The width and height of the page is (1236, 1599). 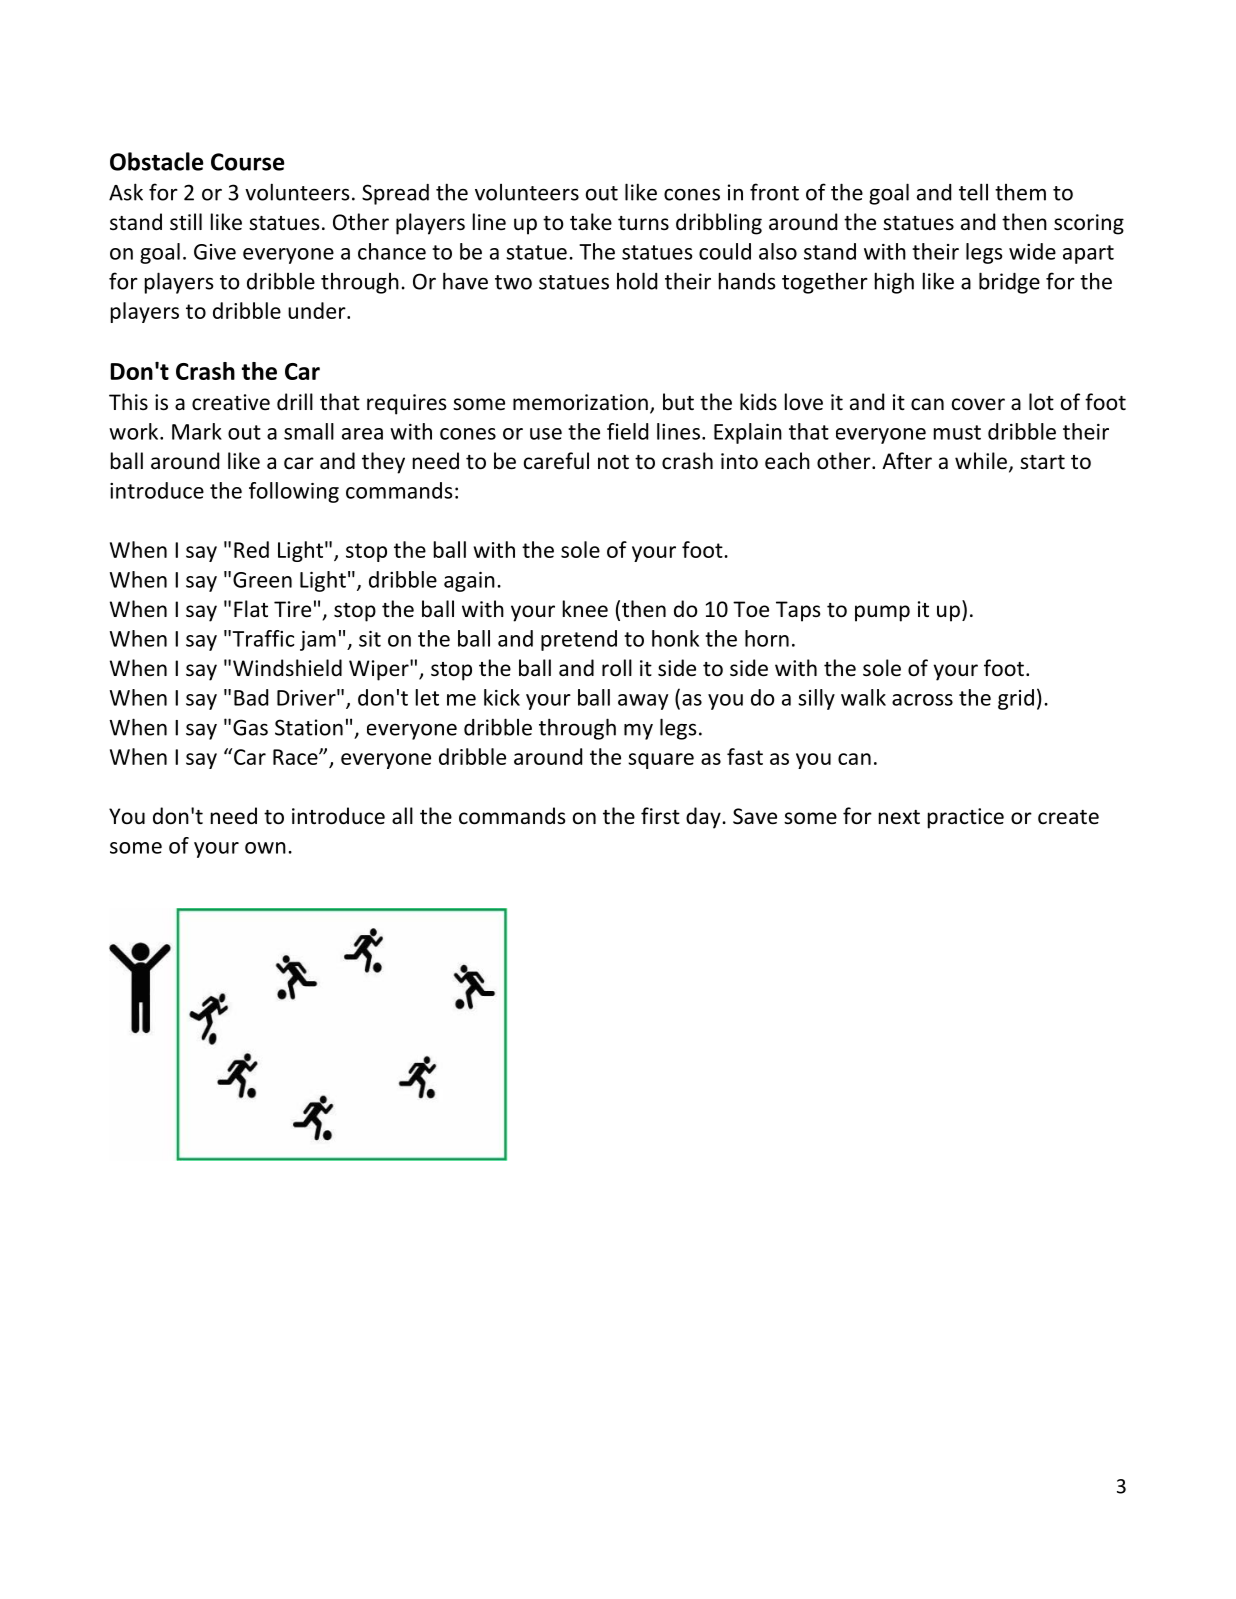 I want to click on Course, so click(x=248, y=162).
